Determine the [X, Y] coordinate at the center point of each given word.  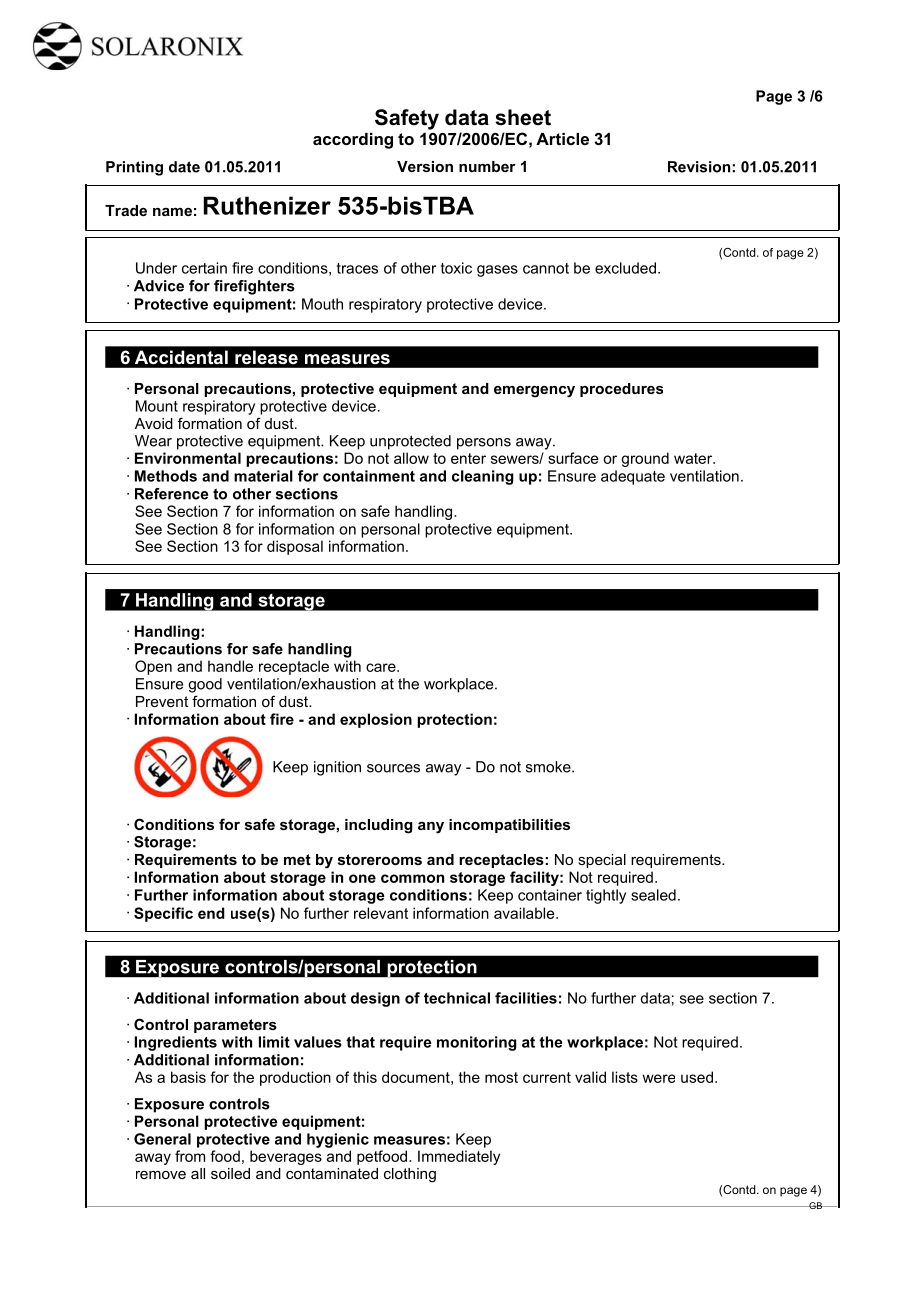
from [190, 1156]
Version [425, 166]
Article [562, 139]
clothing [410, 1175]
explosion [376, 720]
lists [625, 1077]
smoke [549, 767]
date [184, 167]
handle [230, 666]
